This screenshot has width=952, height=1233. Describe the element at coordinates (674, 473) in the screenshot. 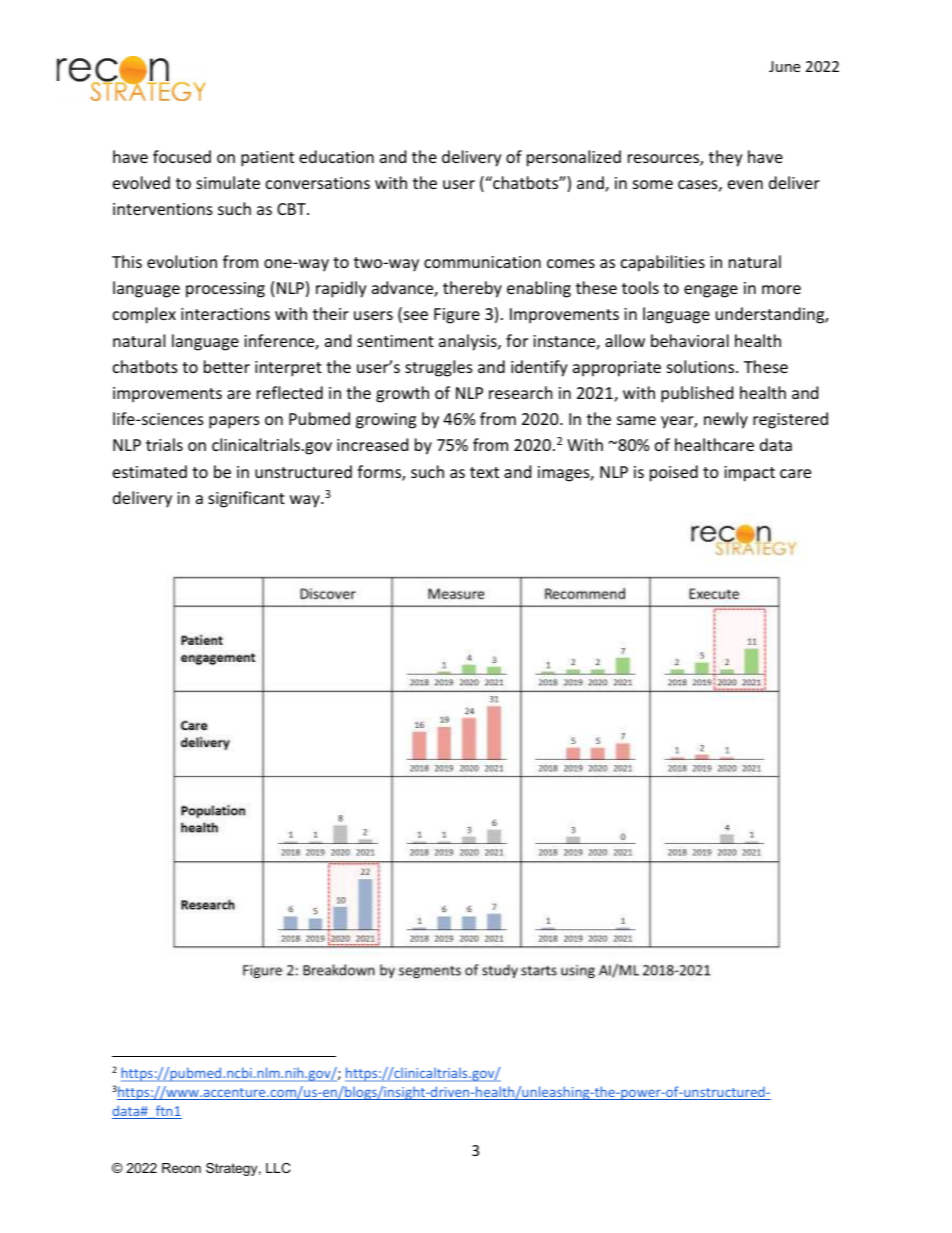

I see `poised` at that location.
